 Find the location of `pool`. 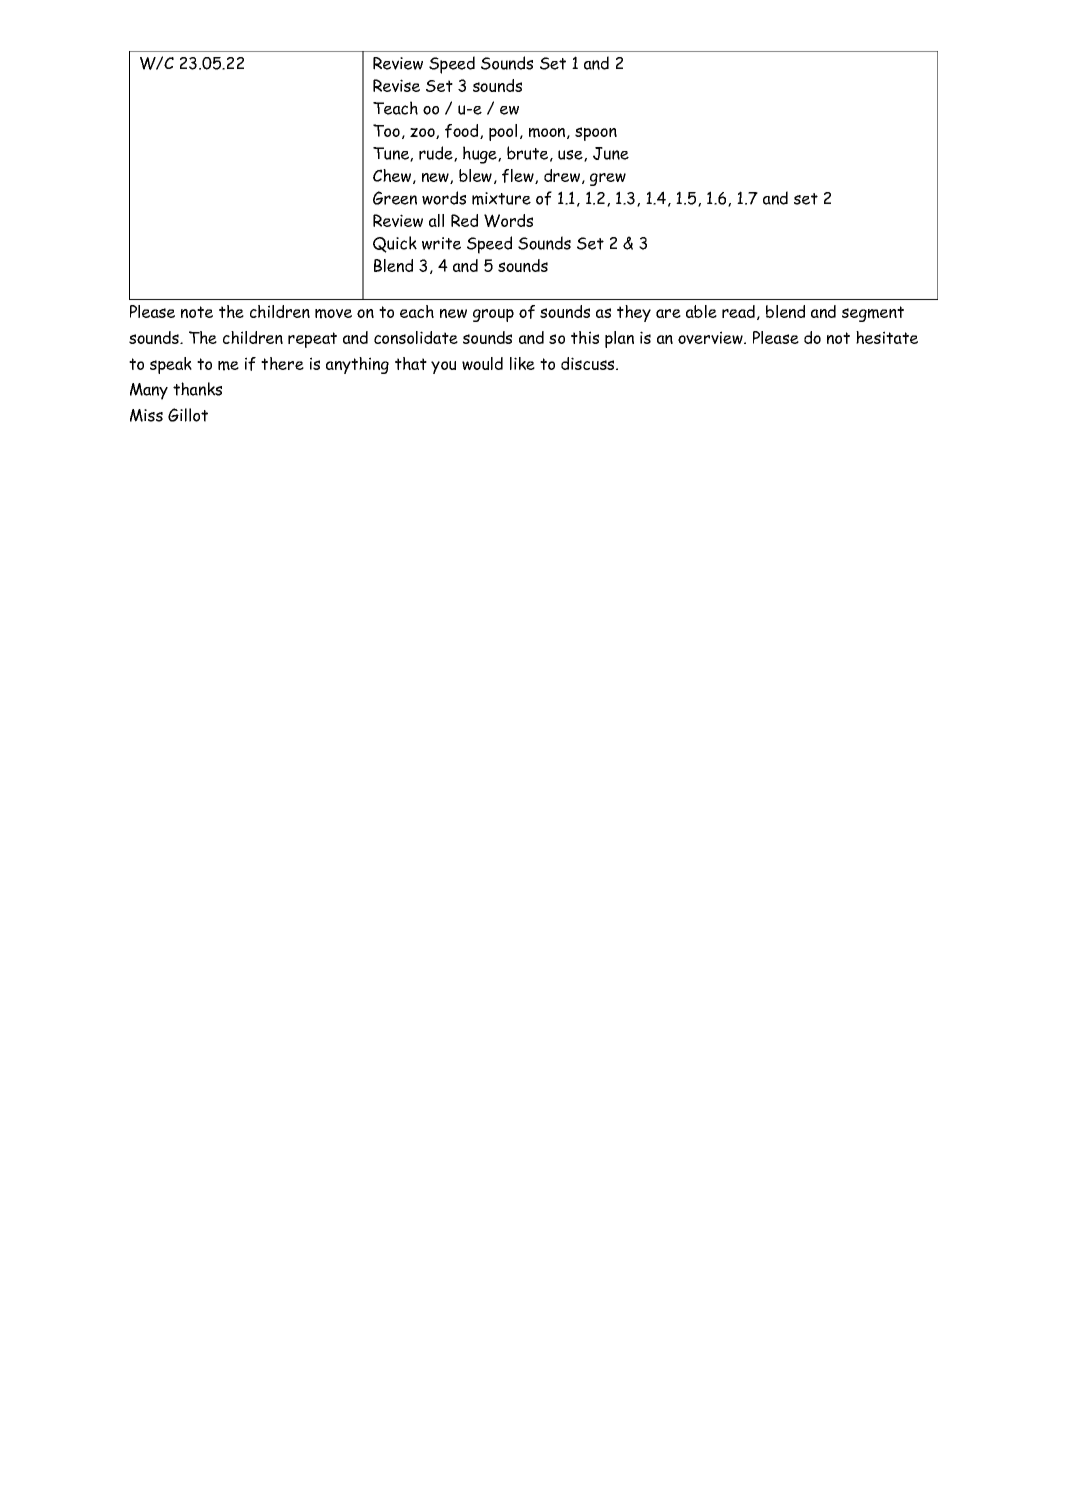

pool is located at coordinates (503, 132).
